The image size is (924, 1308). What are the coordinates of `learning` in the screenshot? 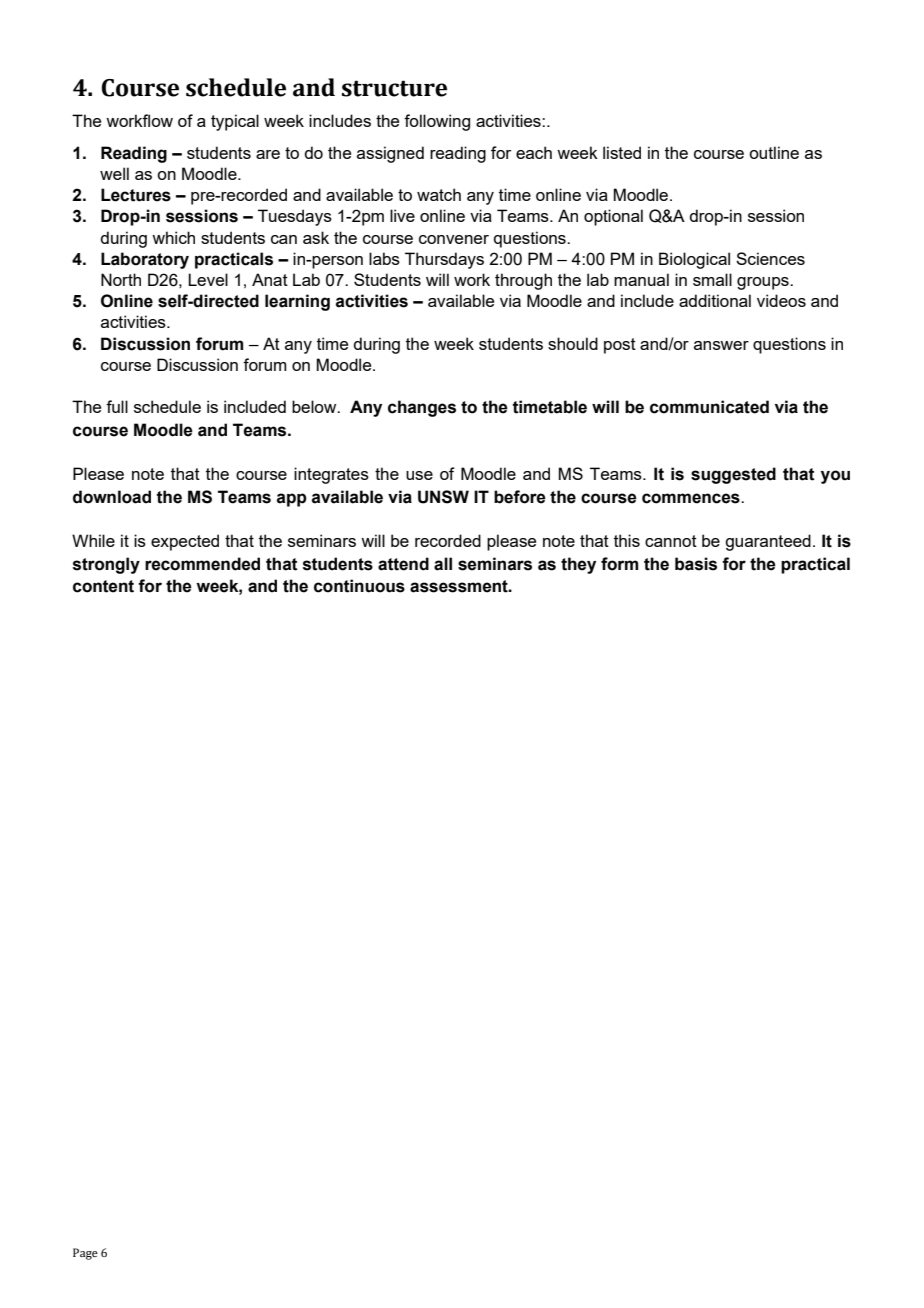 It's located at (297, 302).
